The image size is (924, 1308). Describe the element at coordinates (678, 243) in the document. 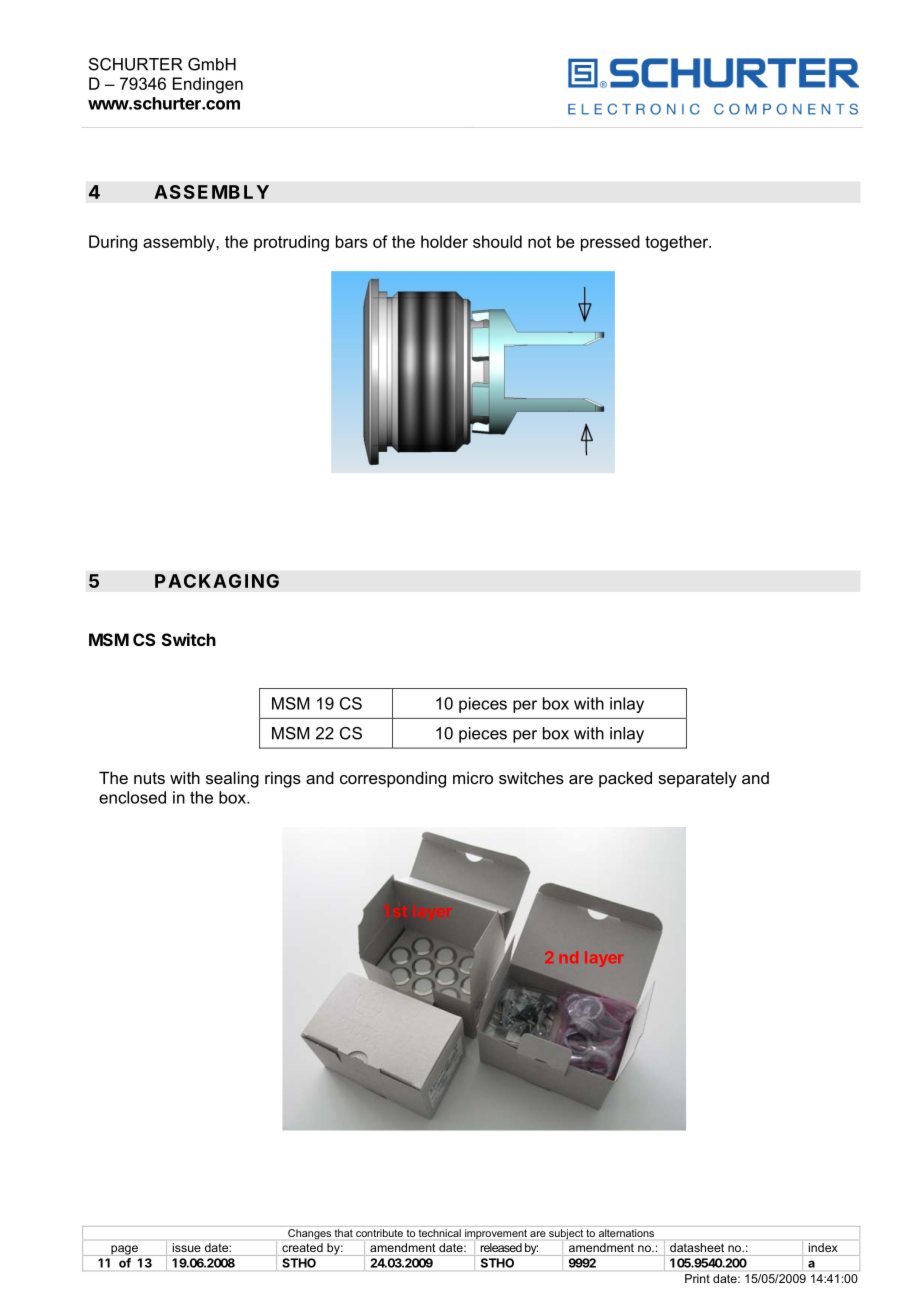

I see `together` at that location.
